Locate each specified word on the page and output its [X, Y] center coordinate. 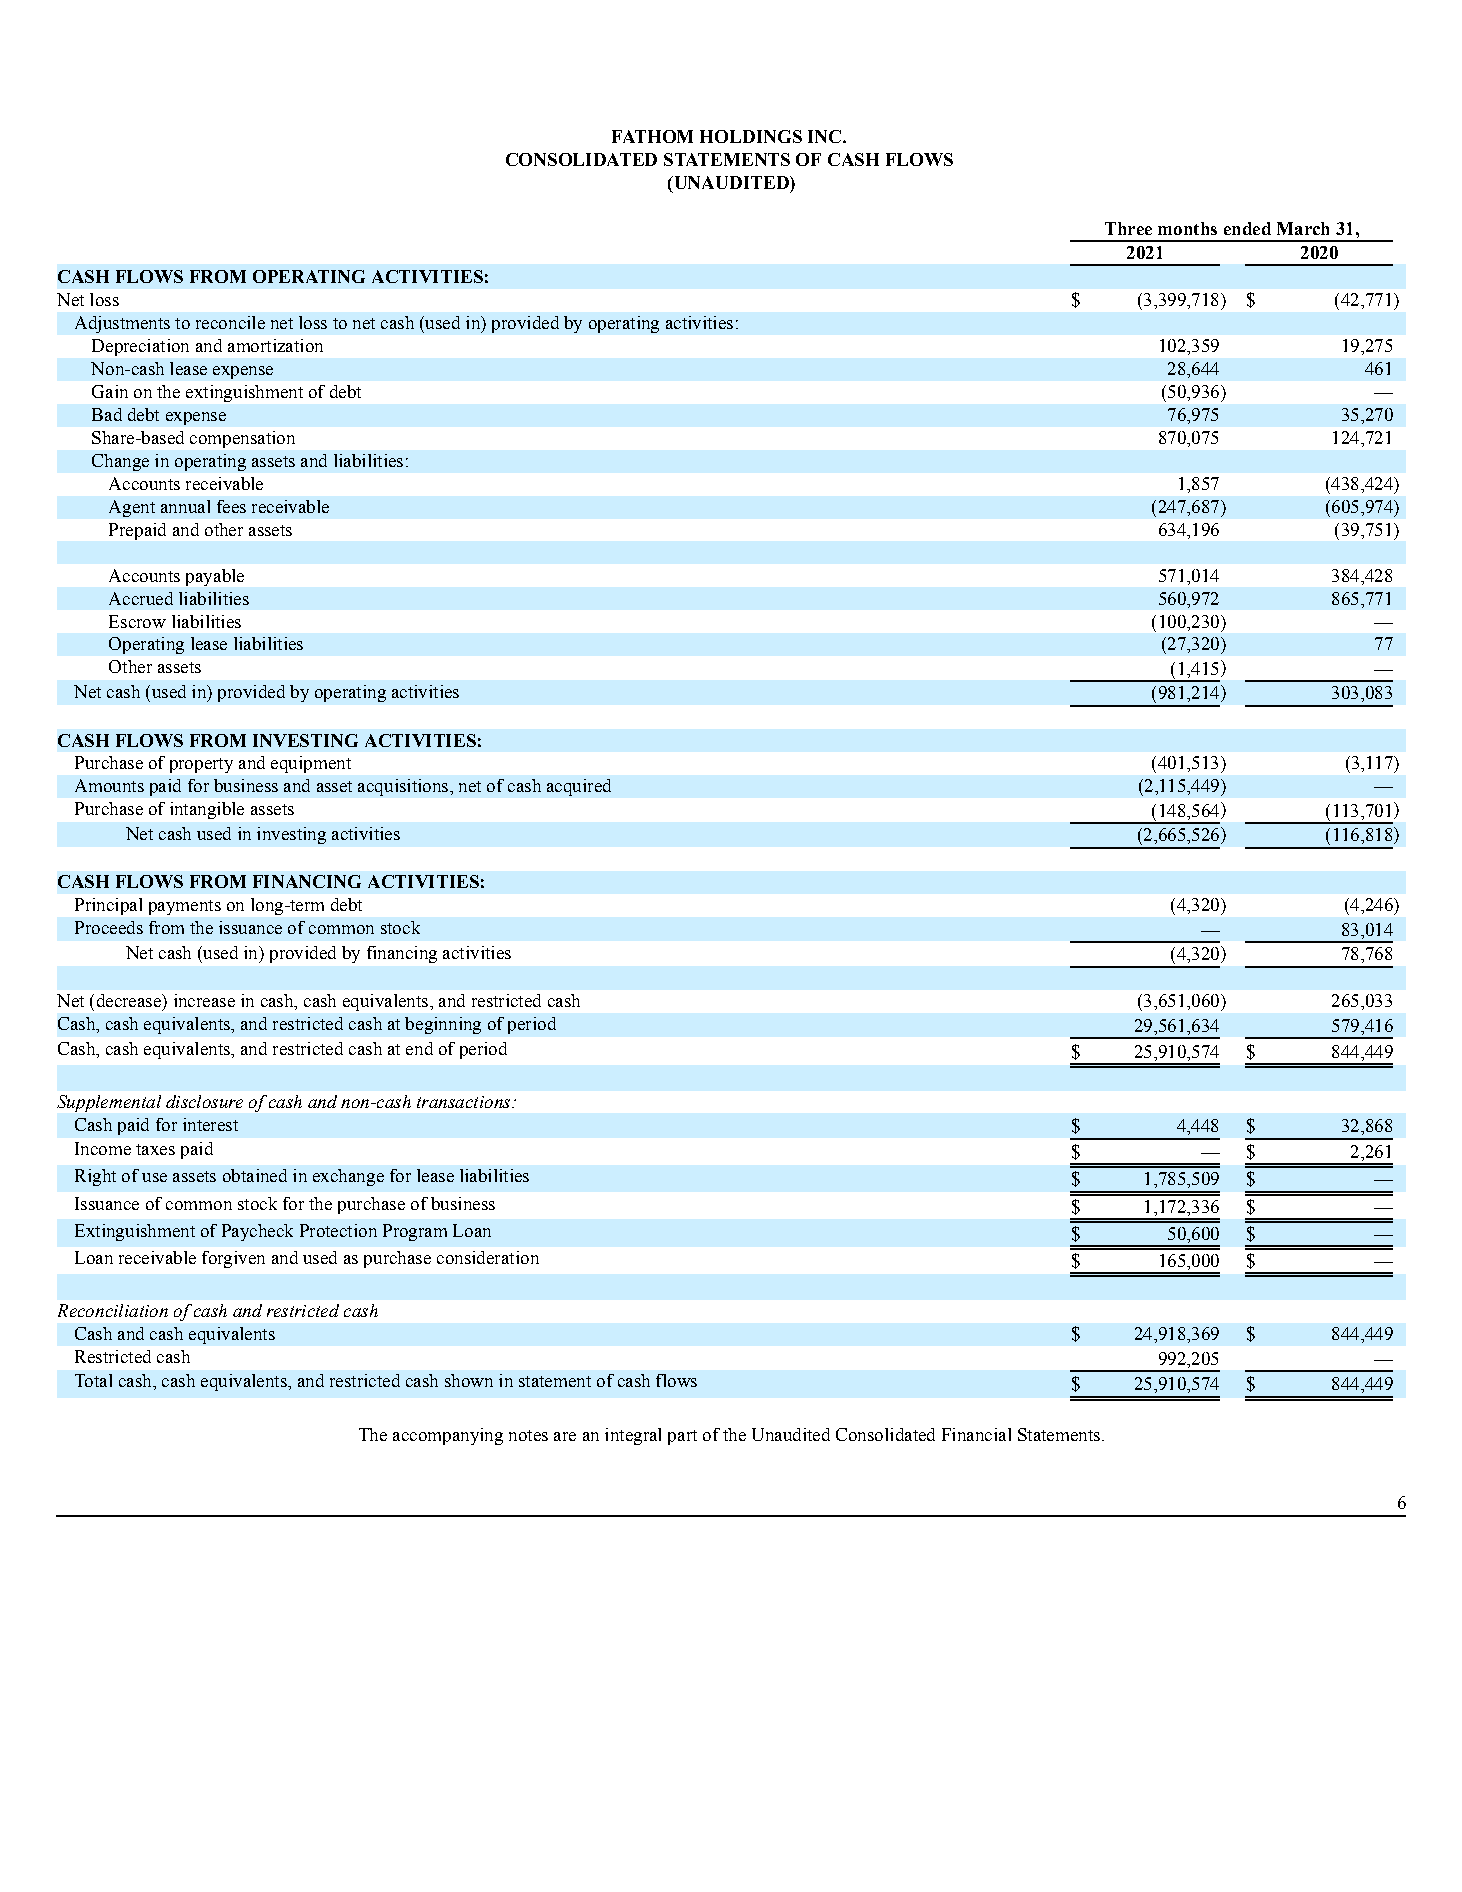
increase [204, 1000]
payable [215, 577]
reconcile [230, 322]
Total [93, 1380]
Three [1128, 228]
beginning [443, 1025]
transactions [463, 1102]
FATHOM [652, 136]
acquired [579, 787]
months [1187, 228]
